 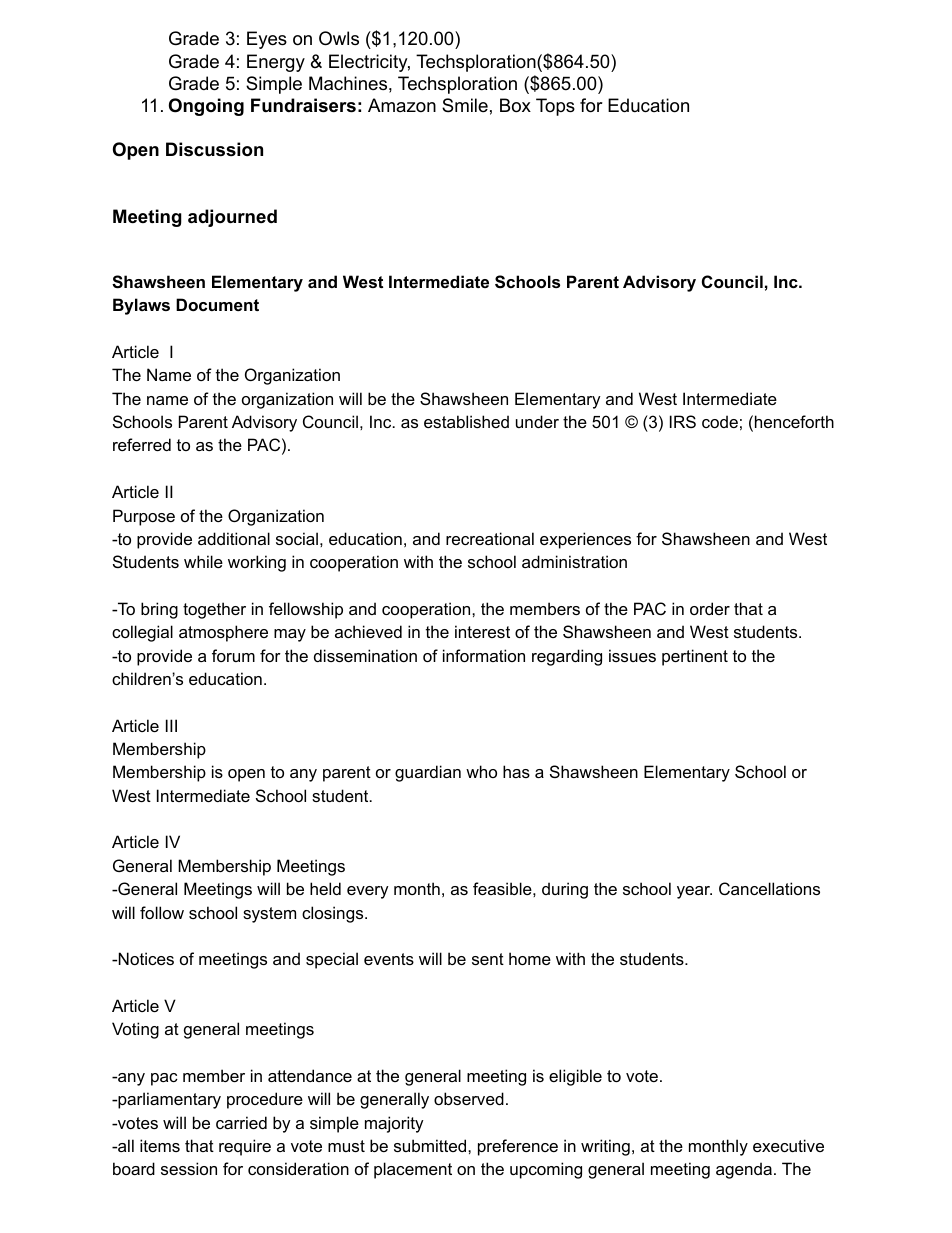 I want to click on carried, so click(x=241, y=1122).
